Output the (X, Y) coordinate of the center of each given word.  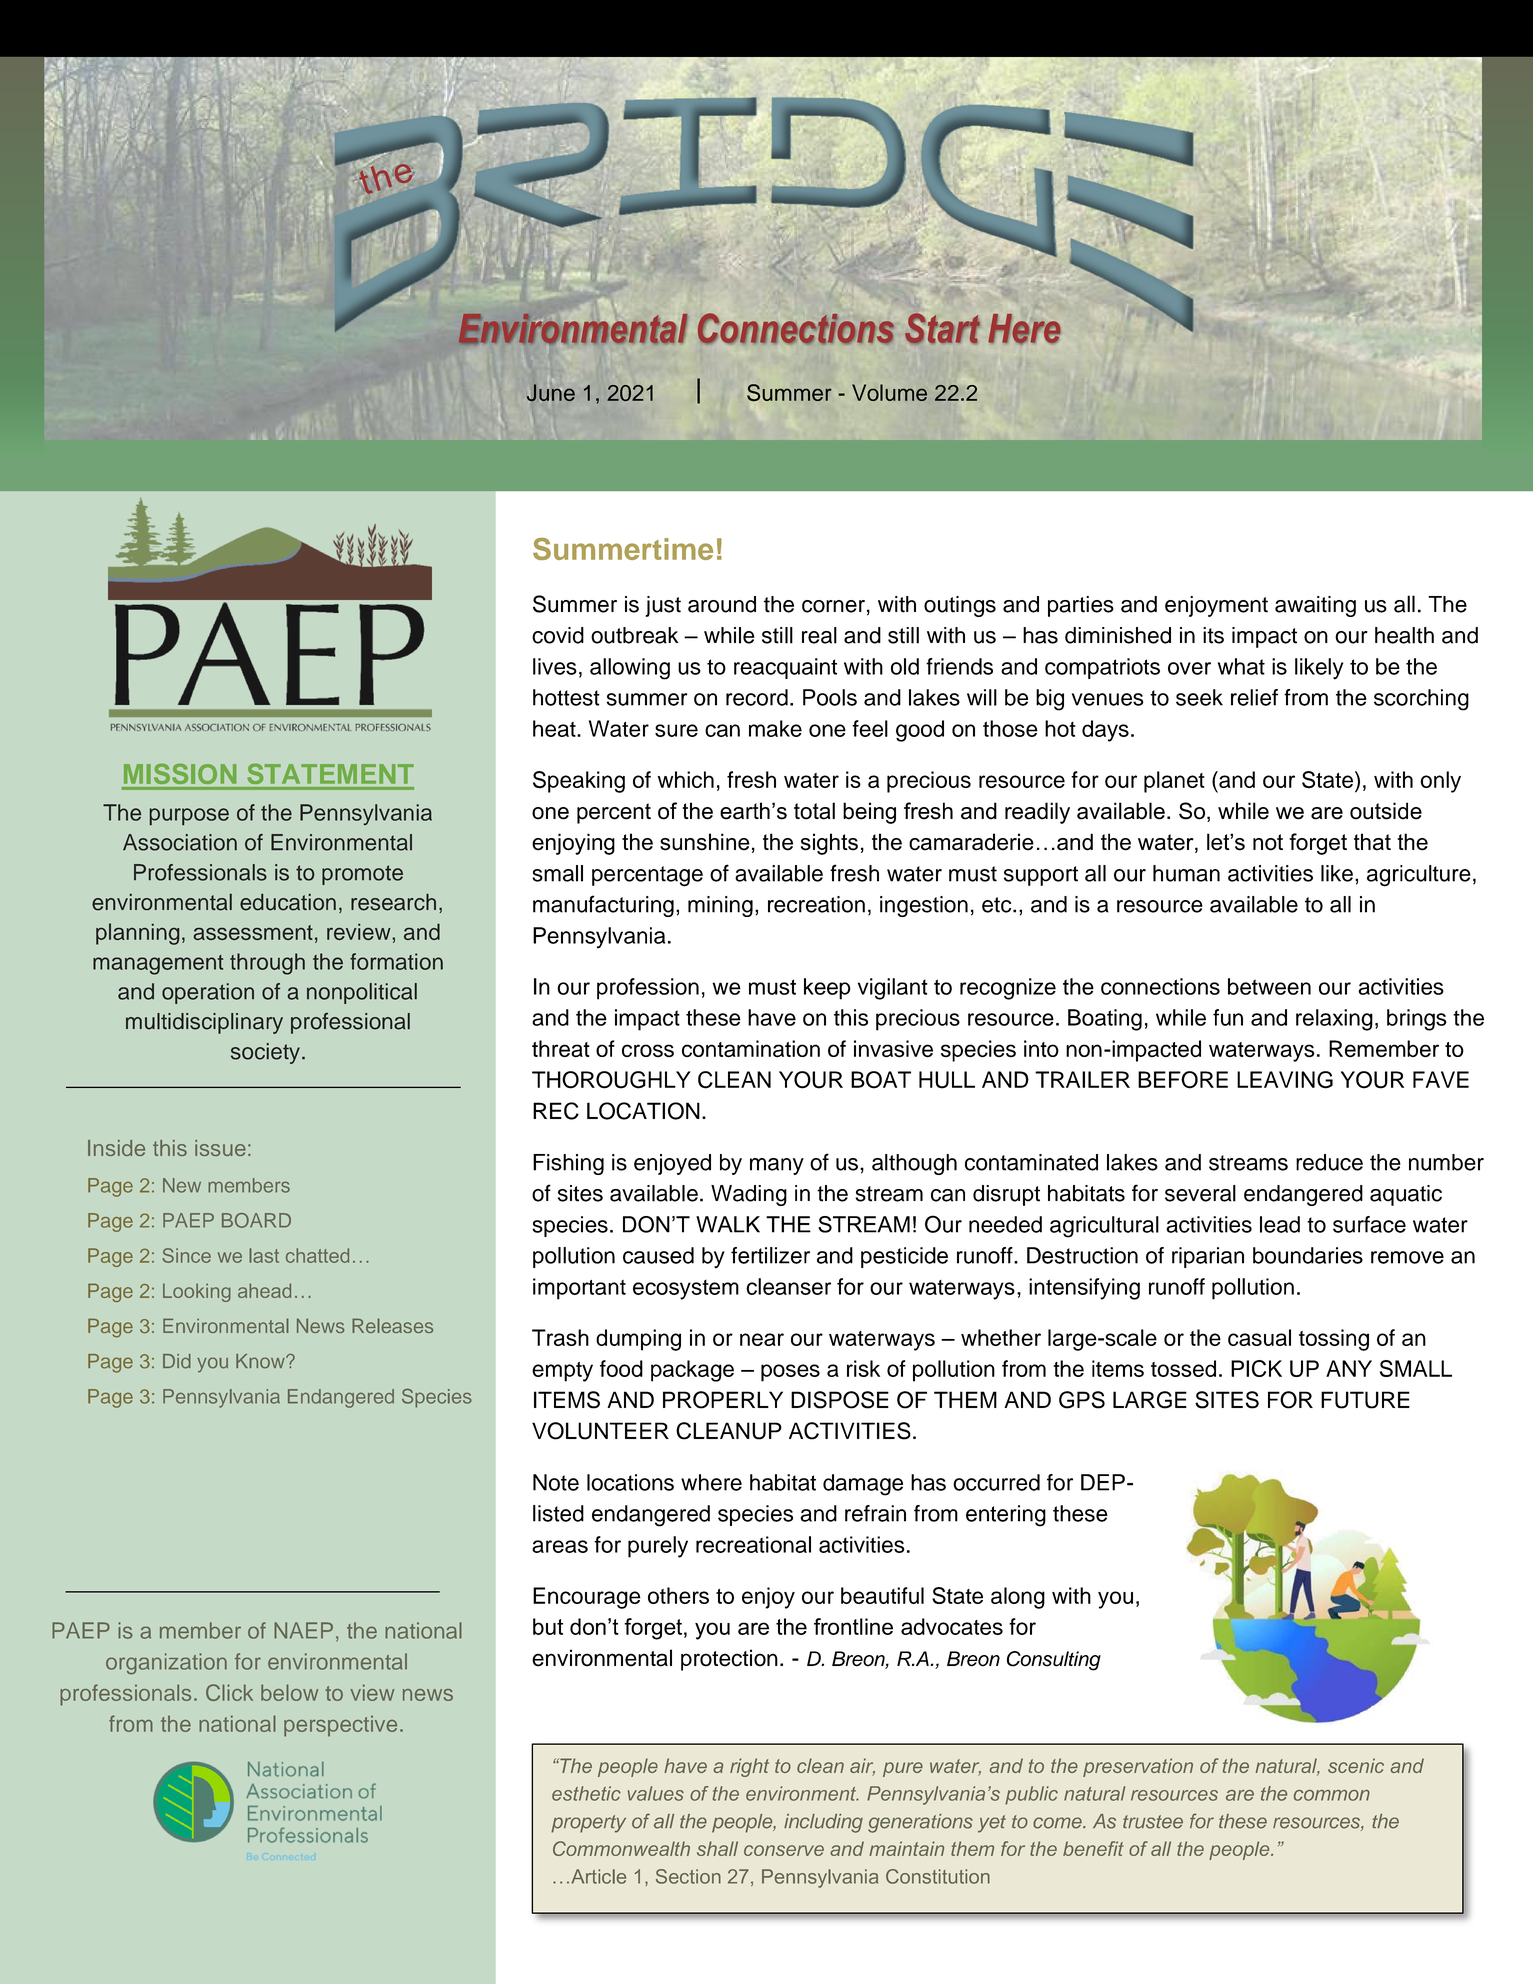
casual (1259, 1337)
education (288, 902)
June (551, 393)
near (762, 1339)
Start (942, 328)
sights (829, 844)
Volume (889, 392)
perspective (340, 1726)
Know (261, 1361)
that (1372, 842)
